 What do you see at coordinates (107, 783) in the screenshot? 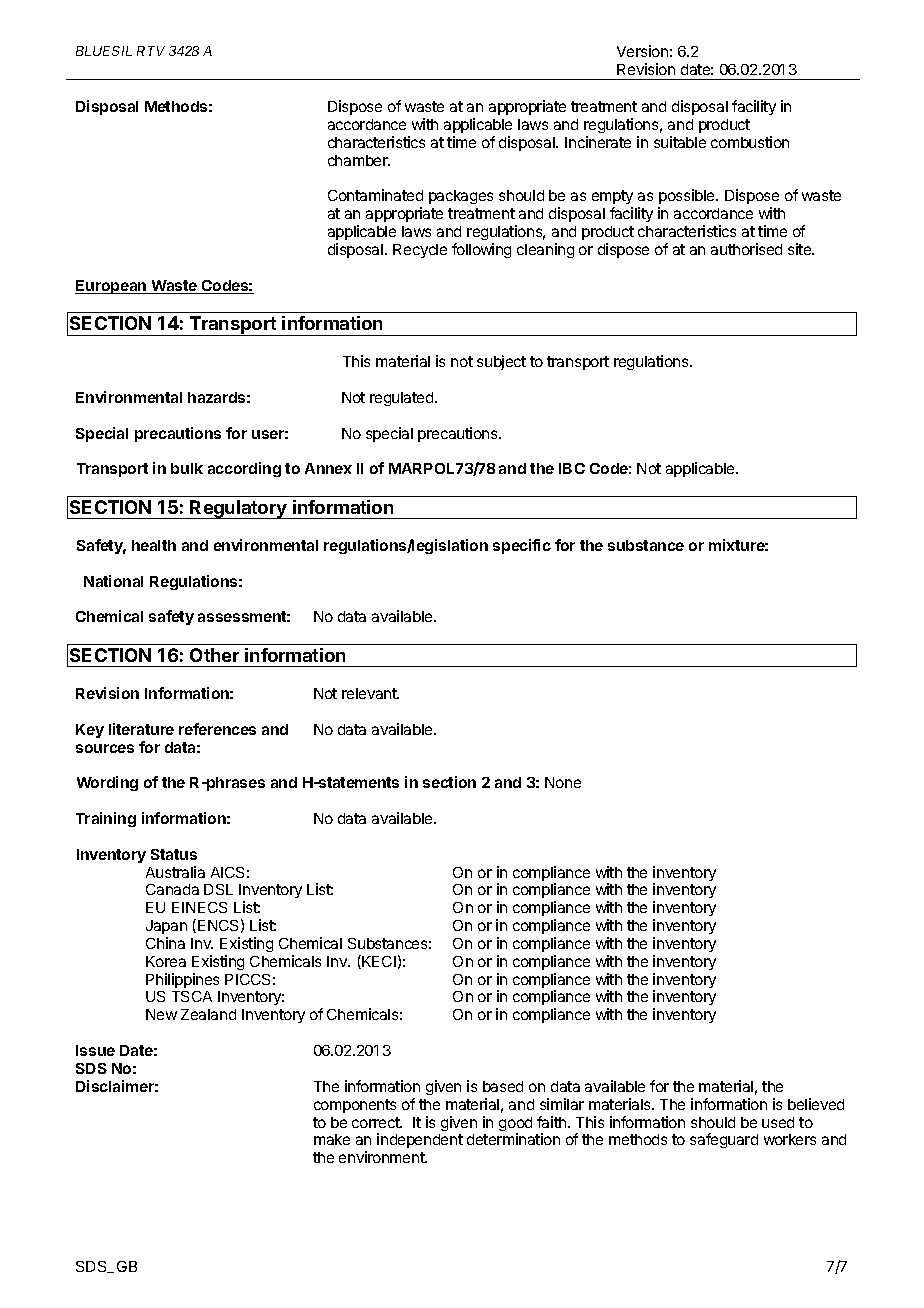
I see `Wording` at bounding box center [107, 783].
